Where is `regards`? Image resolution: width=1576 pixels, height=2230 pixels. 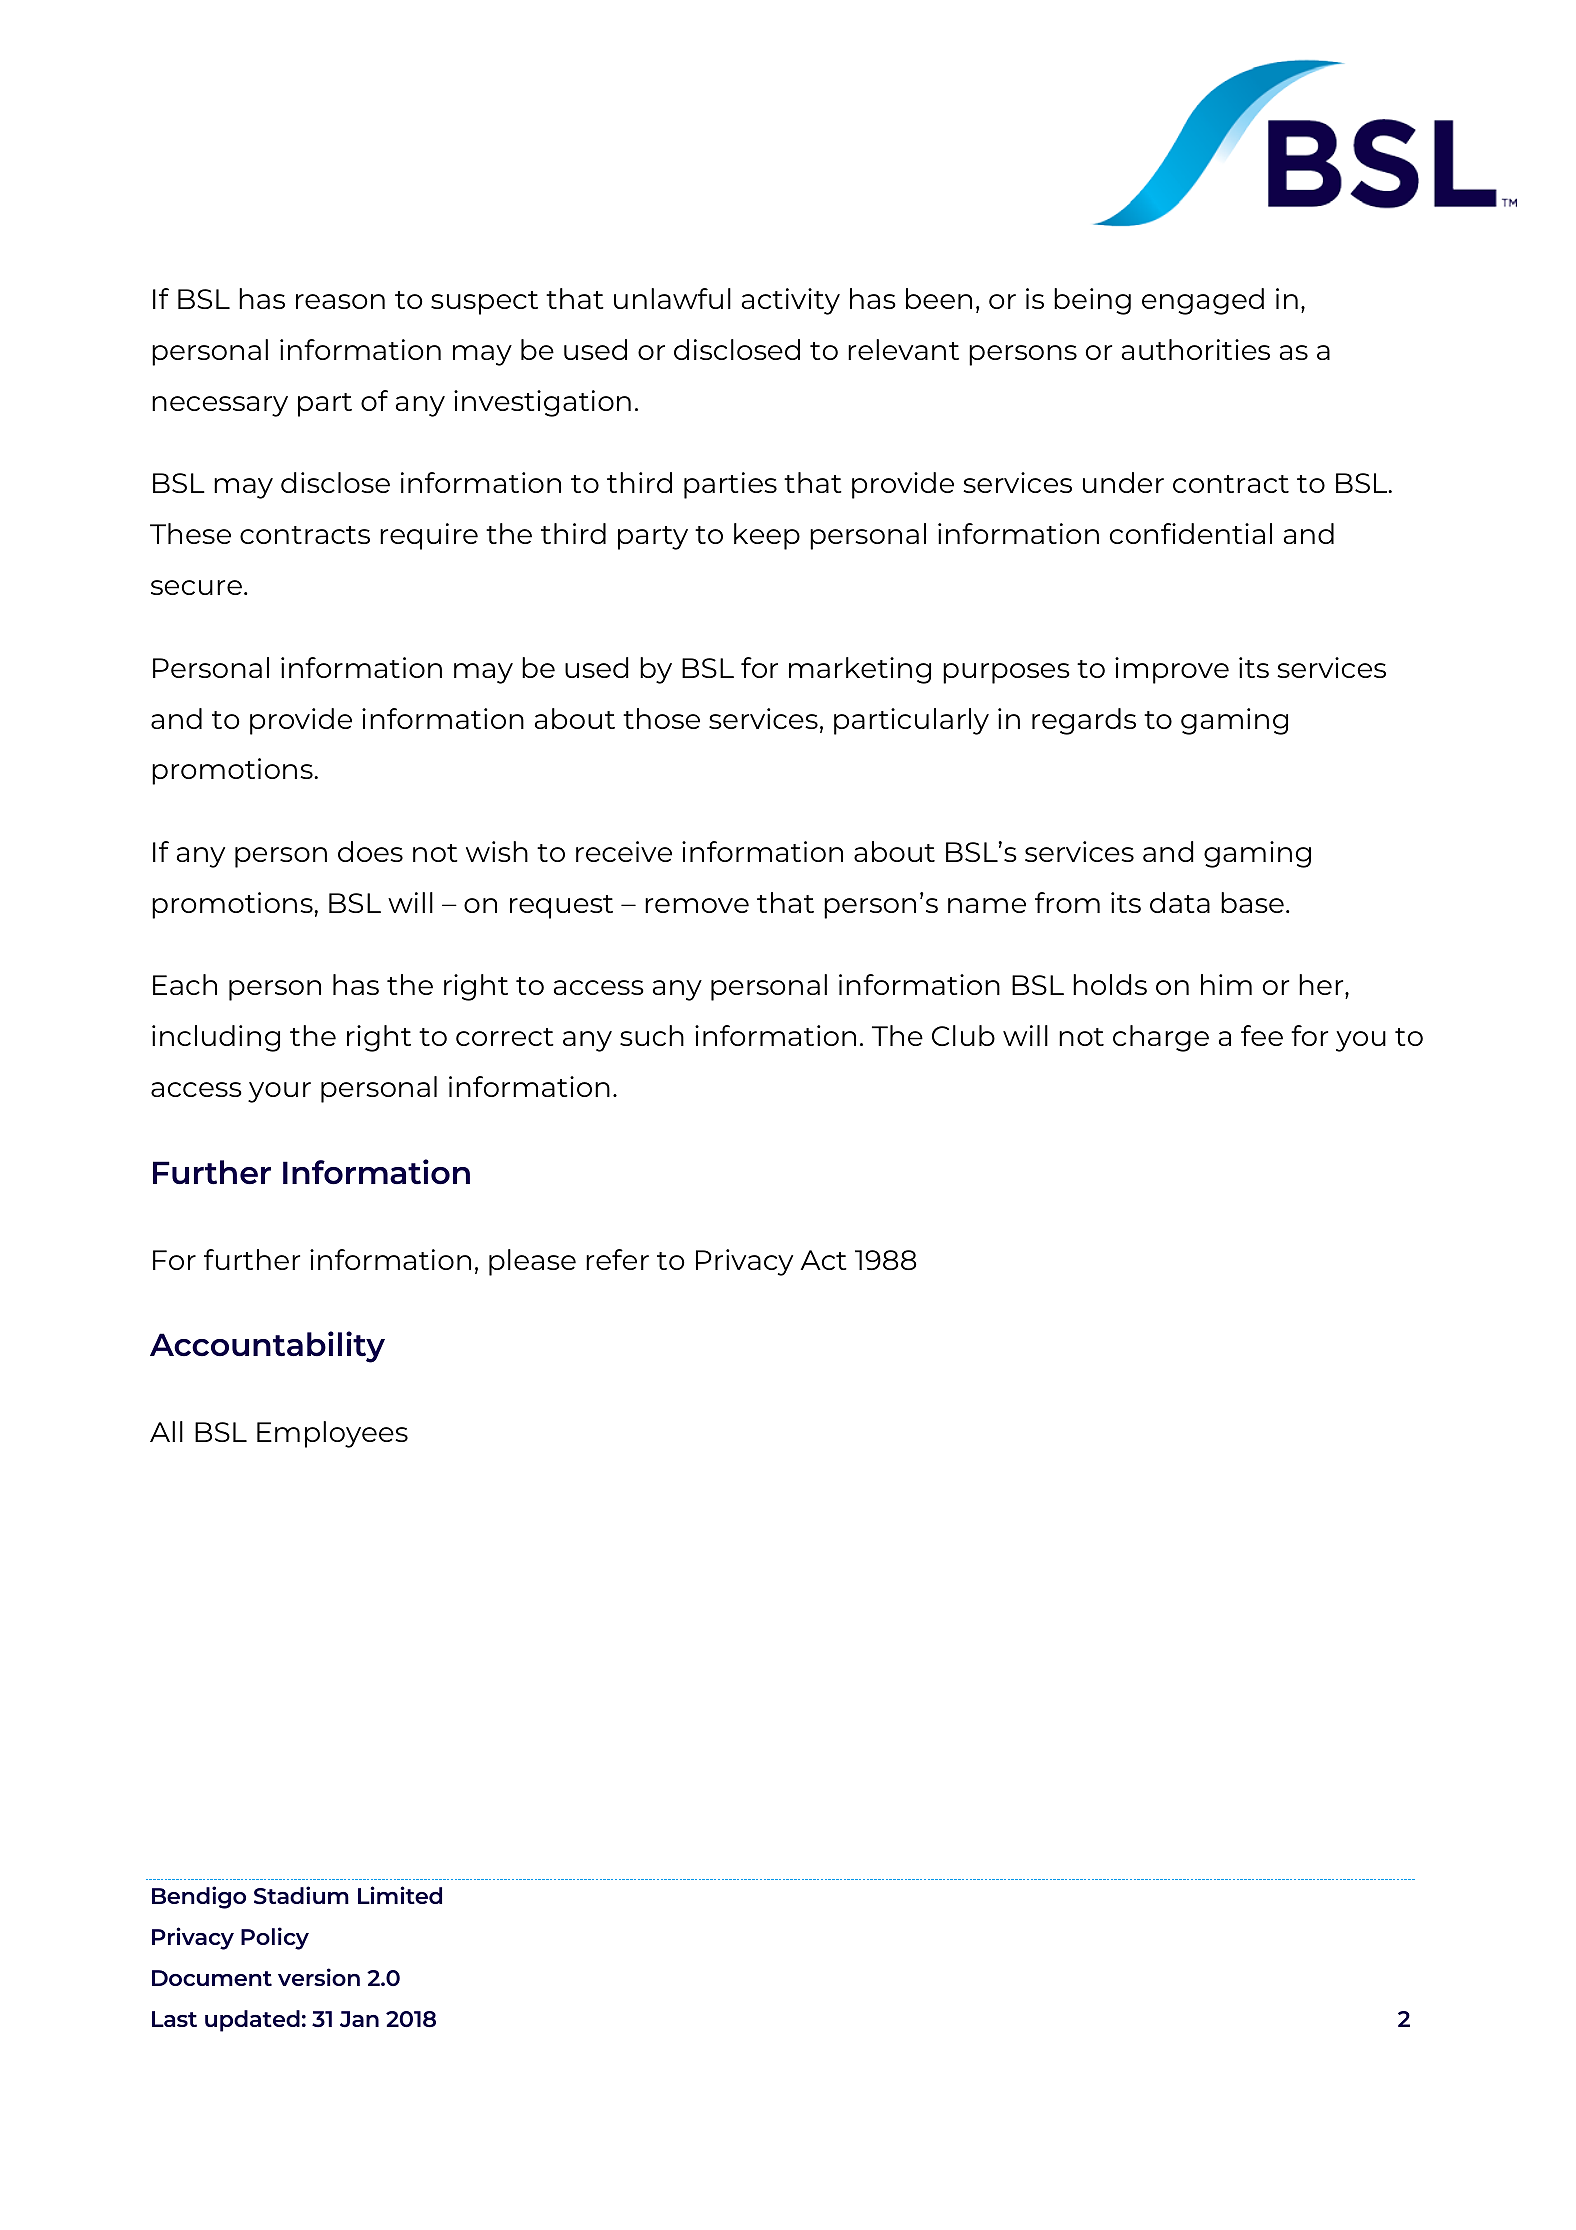 regards is located at coordinates (1084, 721).
